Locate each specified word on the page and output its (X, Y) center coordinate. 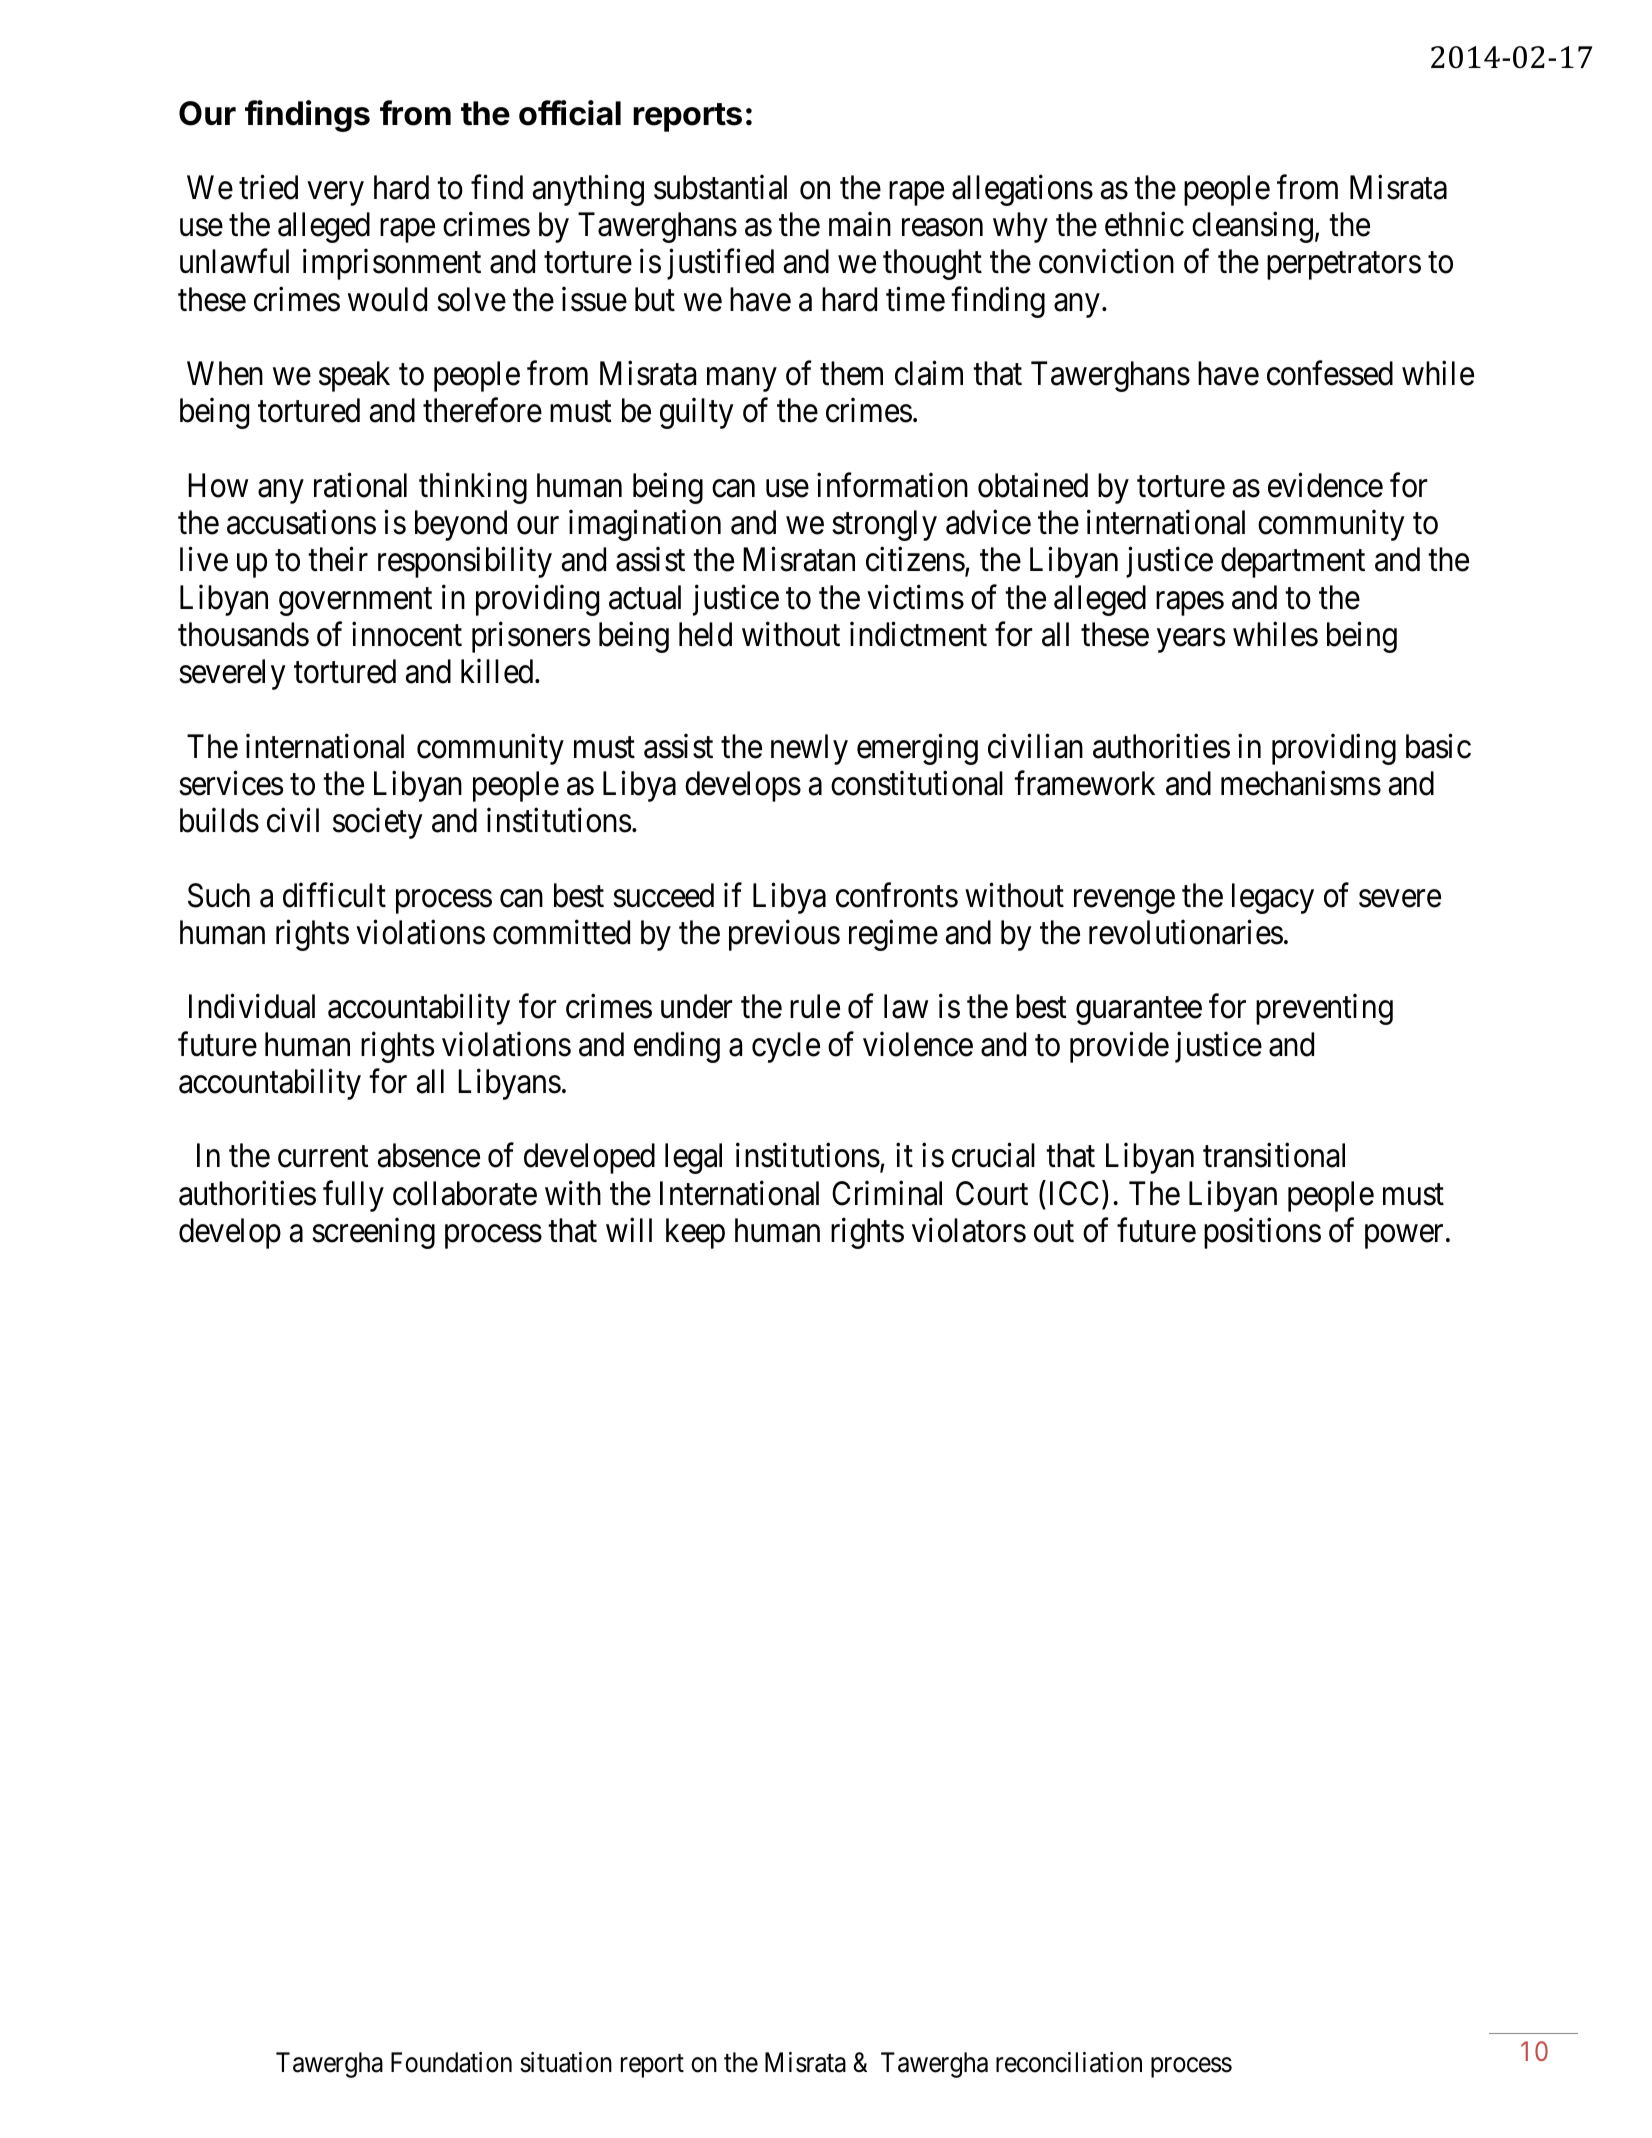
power (1404, 1237)
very (336, 194)
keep (695, 1233)
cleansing (1252, 227)
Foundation (451, 2062)
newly (809, 749)
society (378, 823)
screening (373, 1233)
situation (566, 2062)
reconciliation (1069, 2062)
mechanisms (1301, 783)
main (860, 224)
